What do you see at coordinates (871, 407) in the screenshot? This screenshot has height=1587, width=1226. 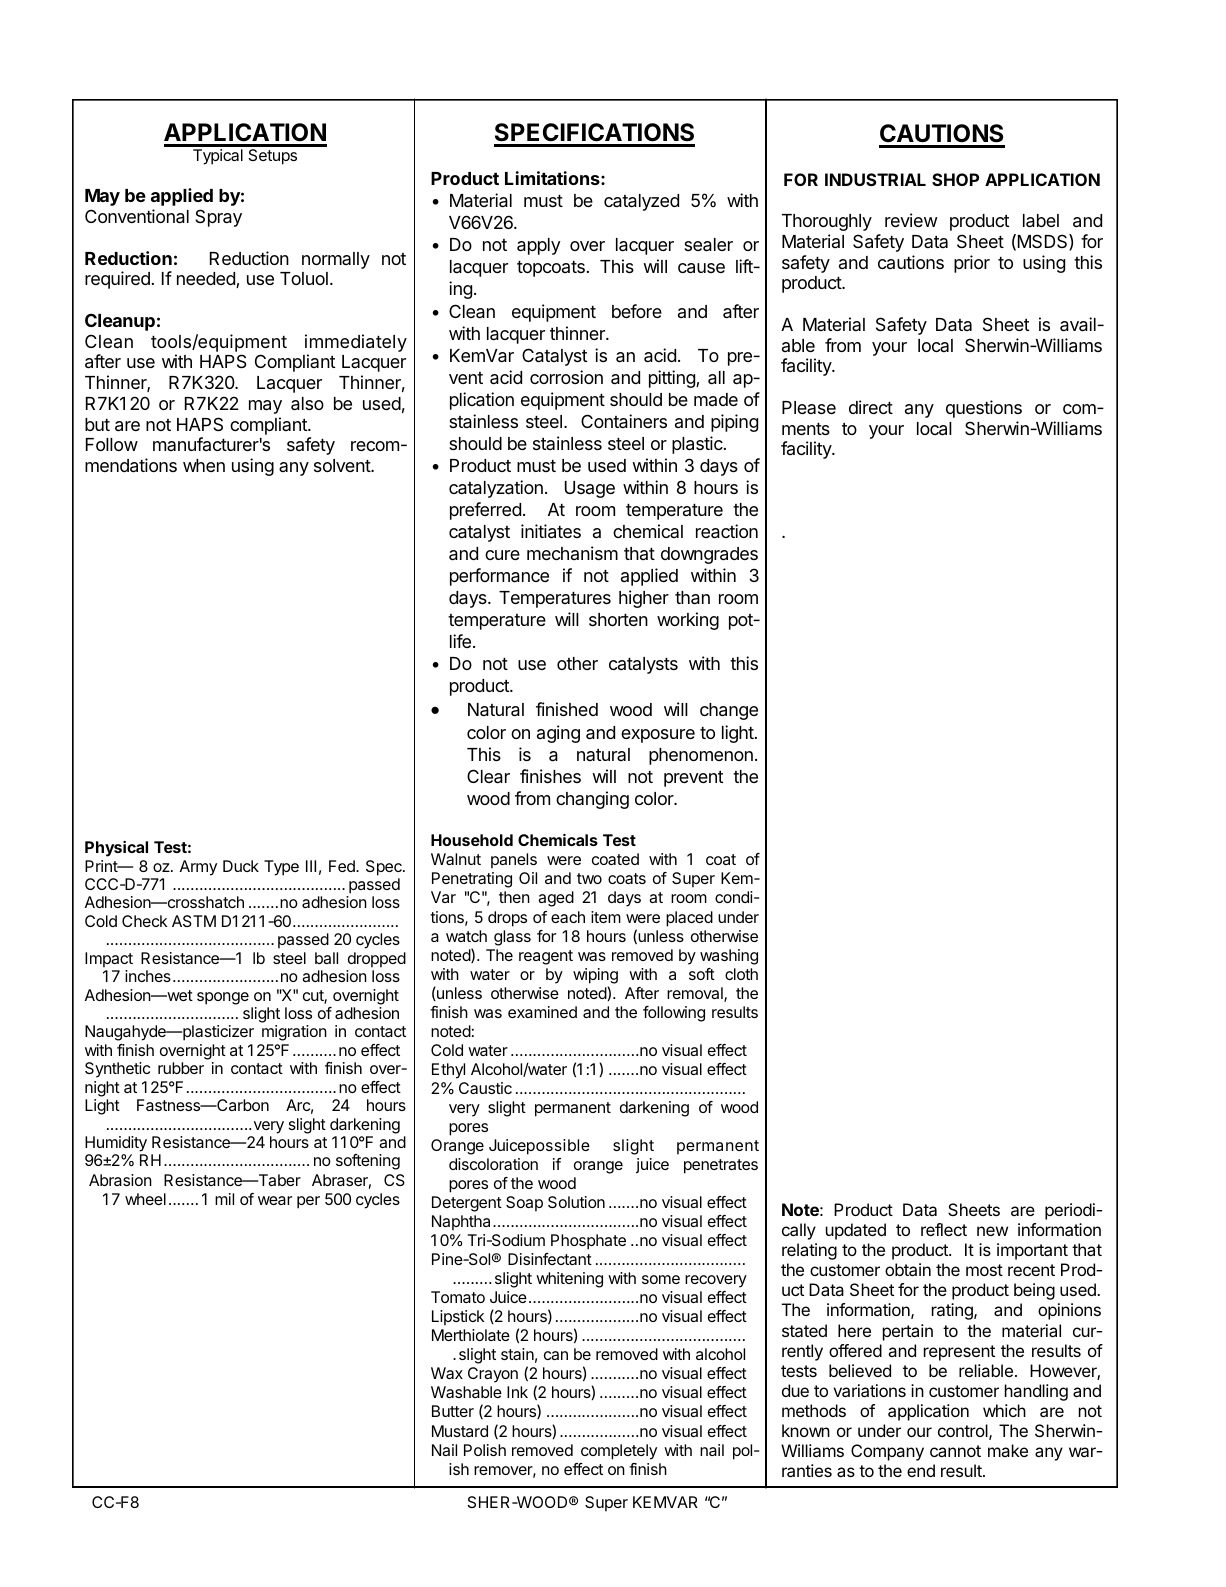 I see `direct` at bounding box center [871, 407].
